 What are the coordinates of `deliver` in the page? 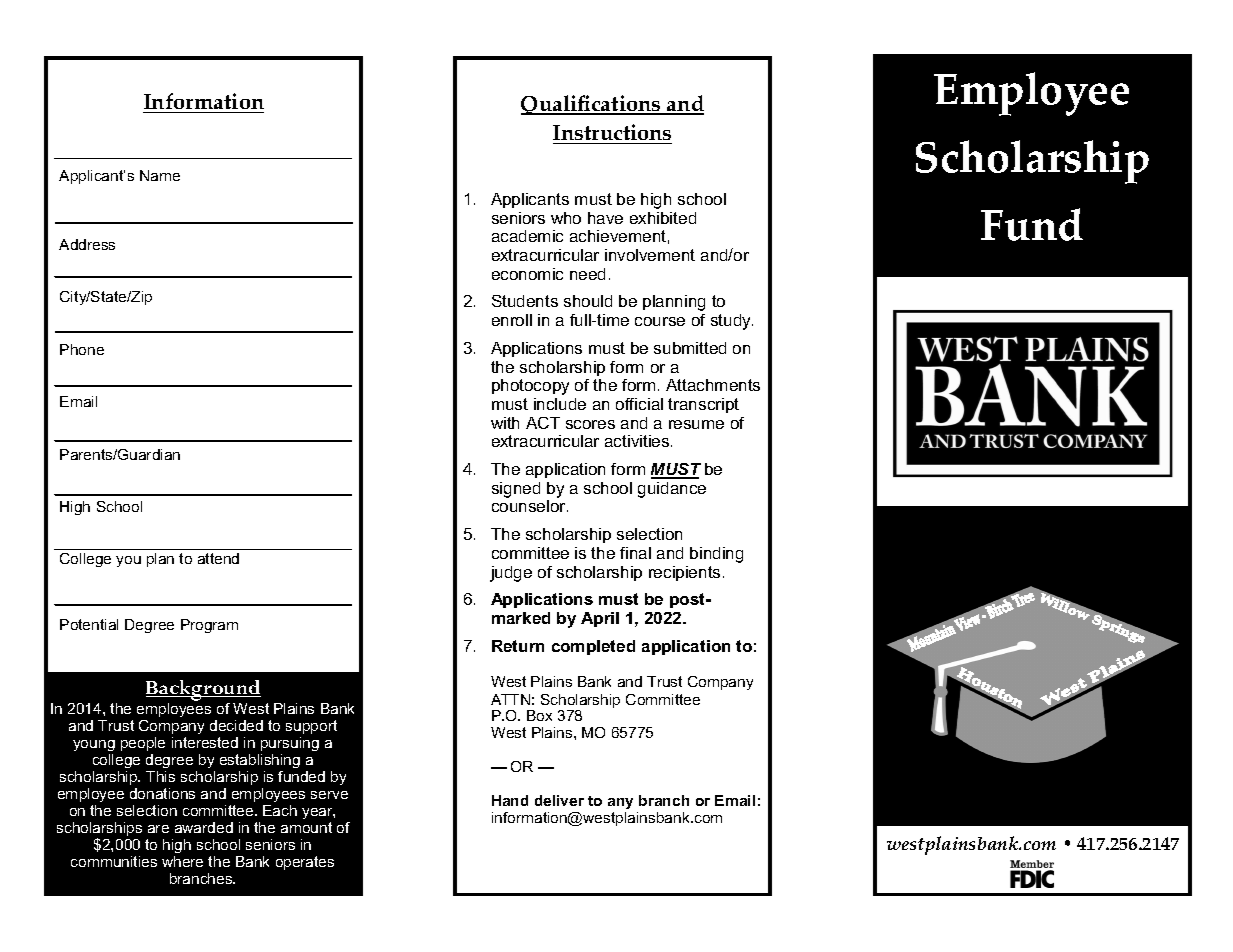 It's located at (559, 800).
